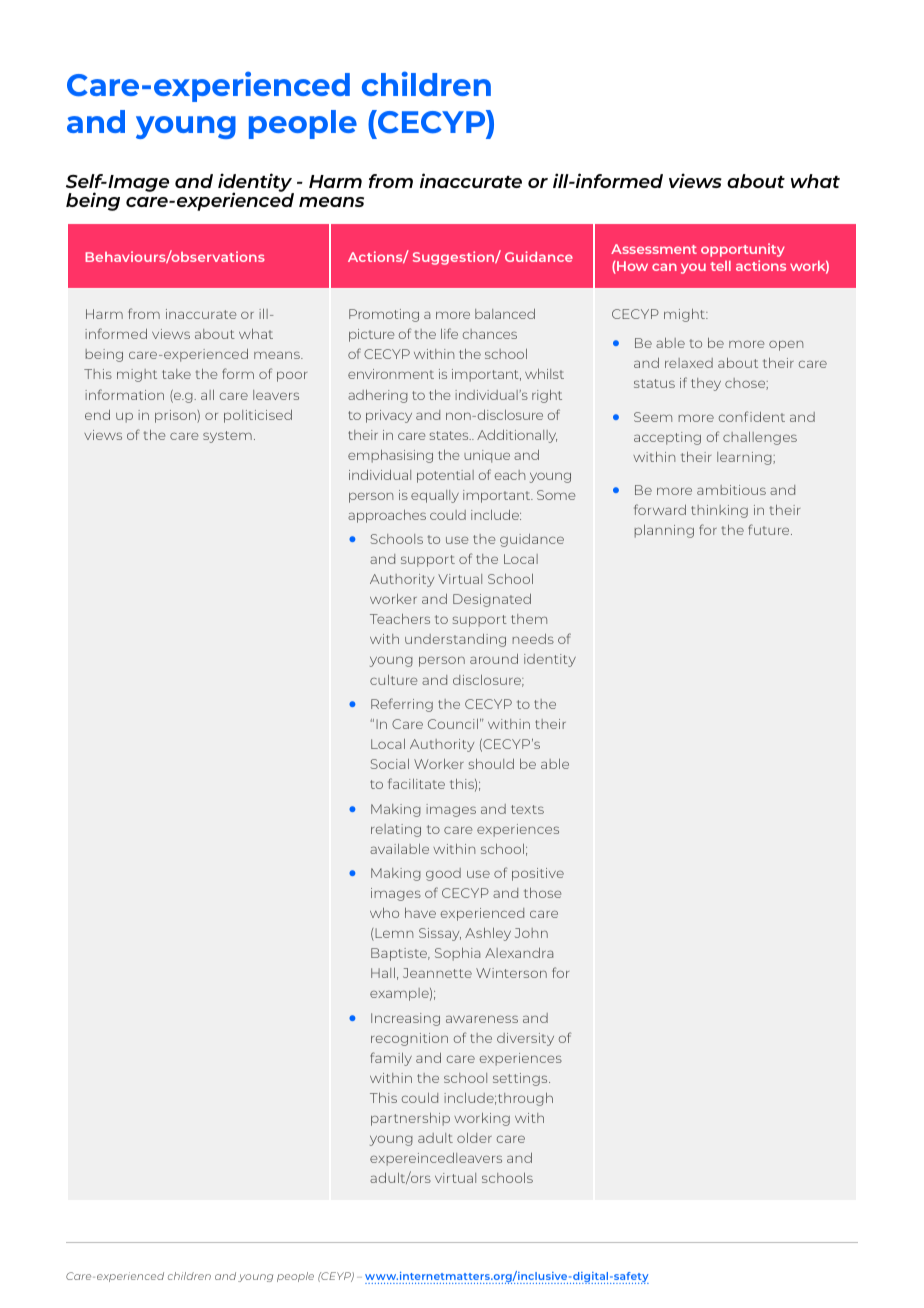  Describe the element at coordinates (393, 680) in the screenshot. I see `culture` at that location.
